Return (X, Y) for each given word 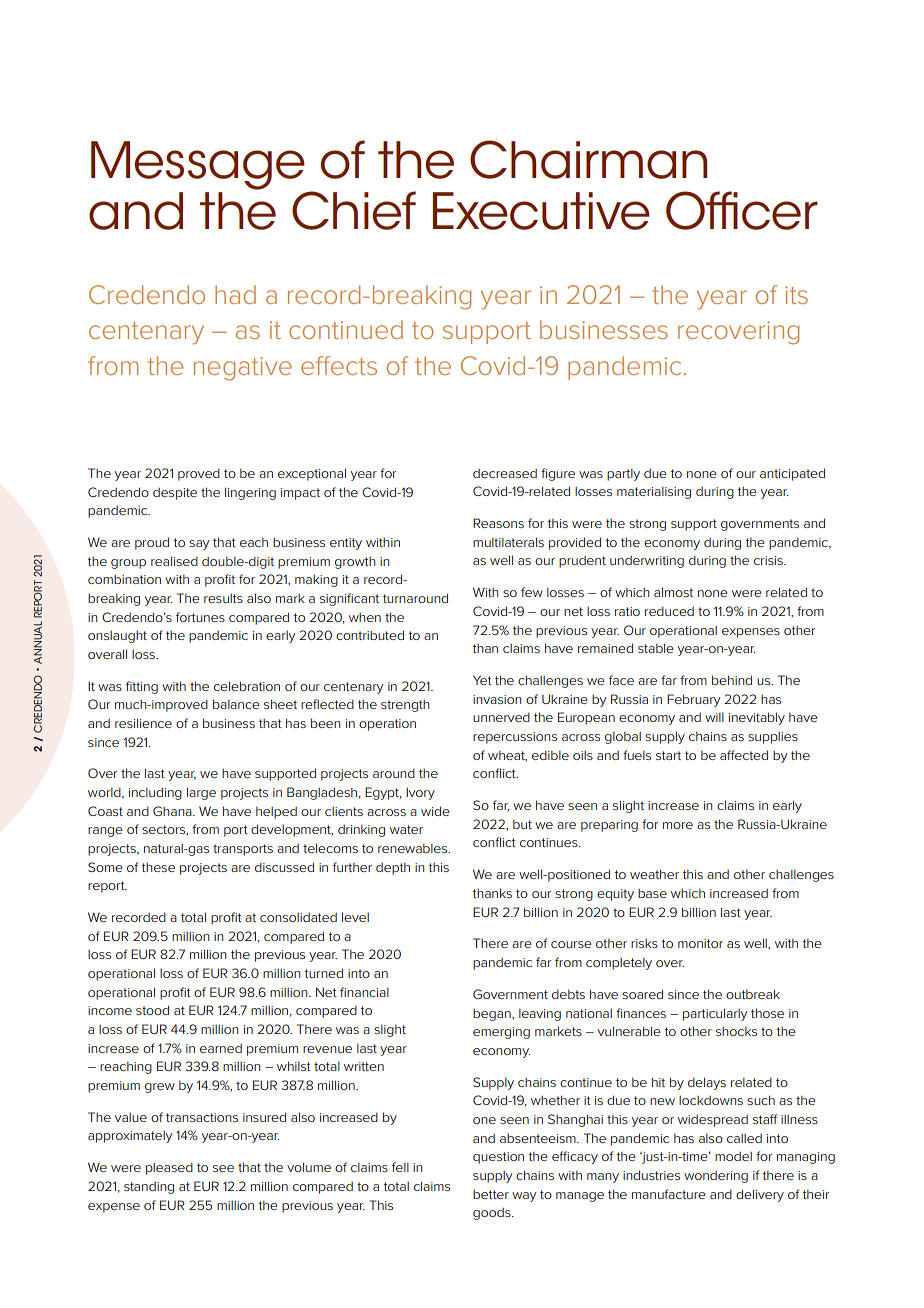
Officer (742, 210)
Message (198, 165)
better (491, 1194)
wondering (716, 1177)
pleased (169, 1169)
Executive (541, 211)
